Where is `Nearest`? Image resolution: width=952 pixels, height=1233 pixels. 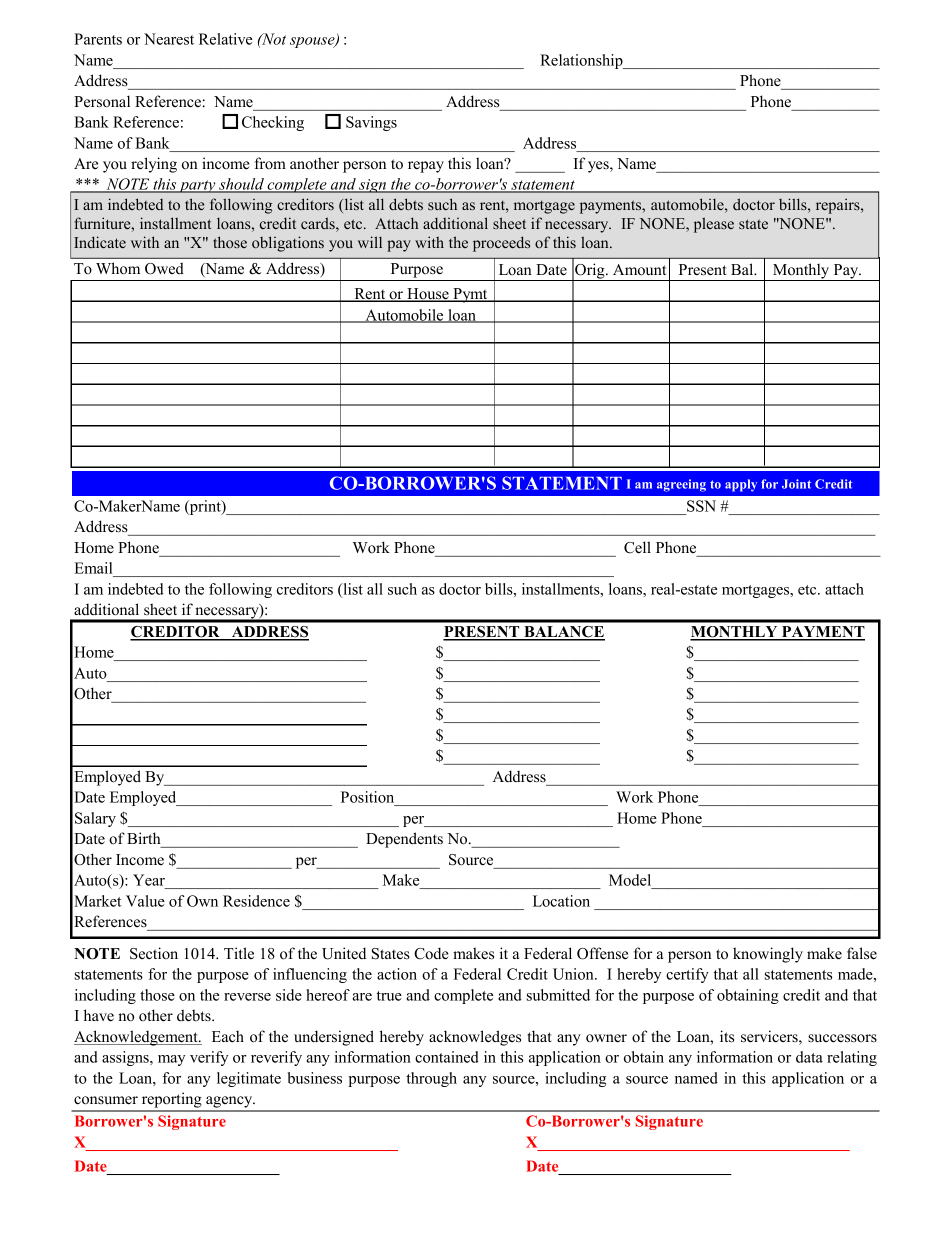
Nearest is located at coordinates (169, 39).
